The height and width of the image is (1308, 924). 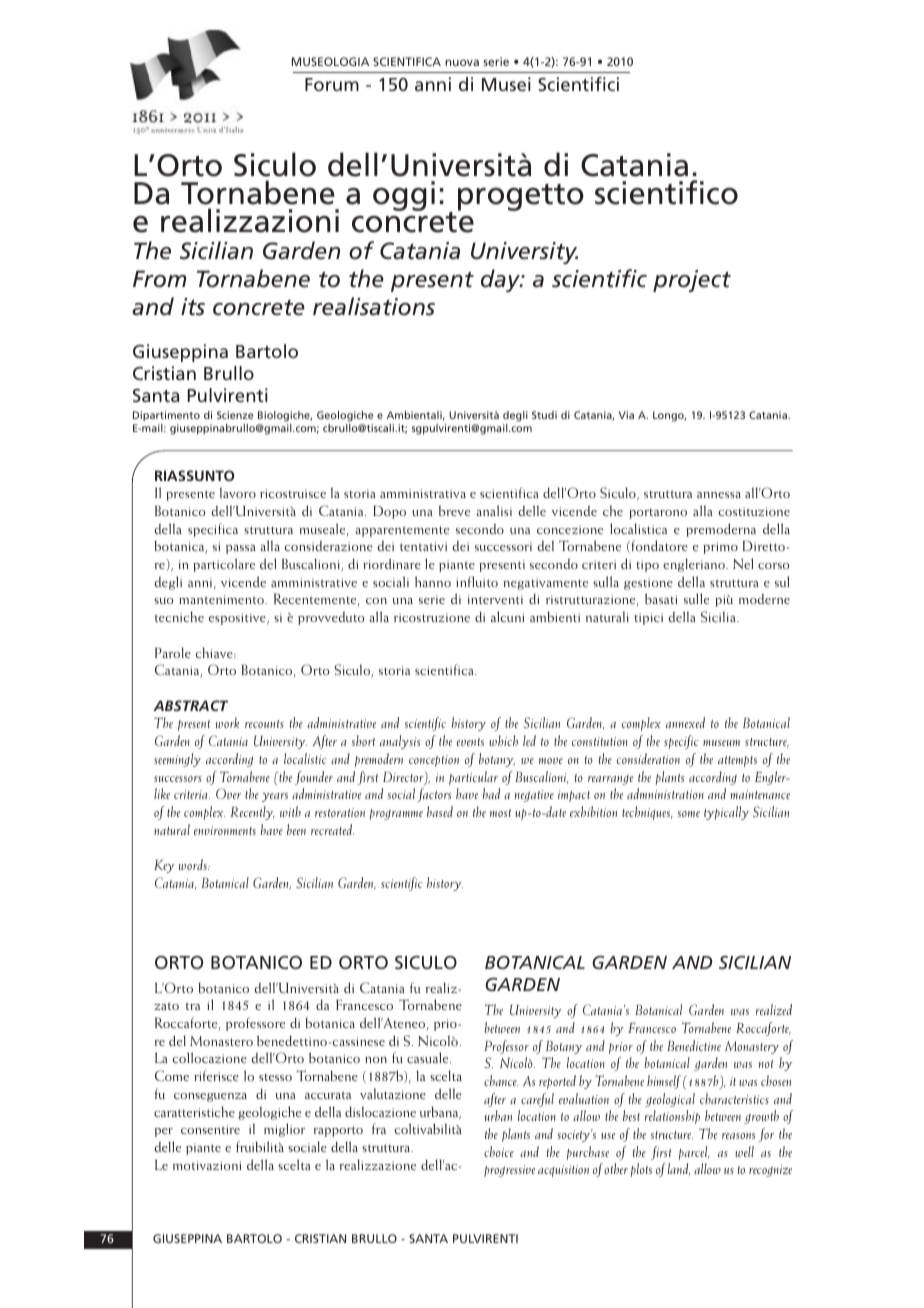 What do you see at coordinates (692, 281) in the image?
I see `project` at bounding box center [692, 281].
